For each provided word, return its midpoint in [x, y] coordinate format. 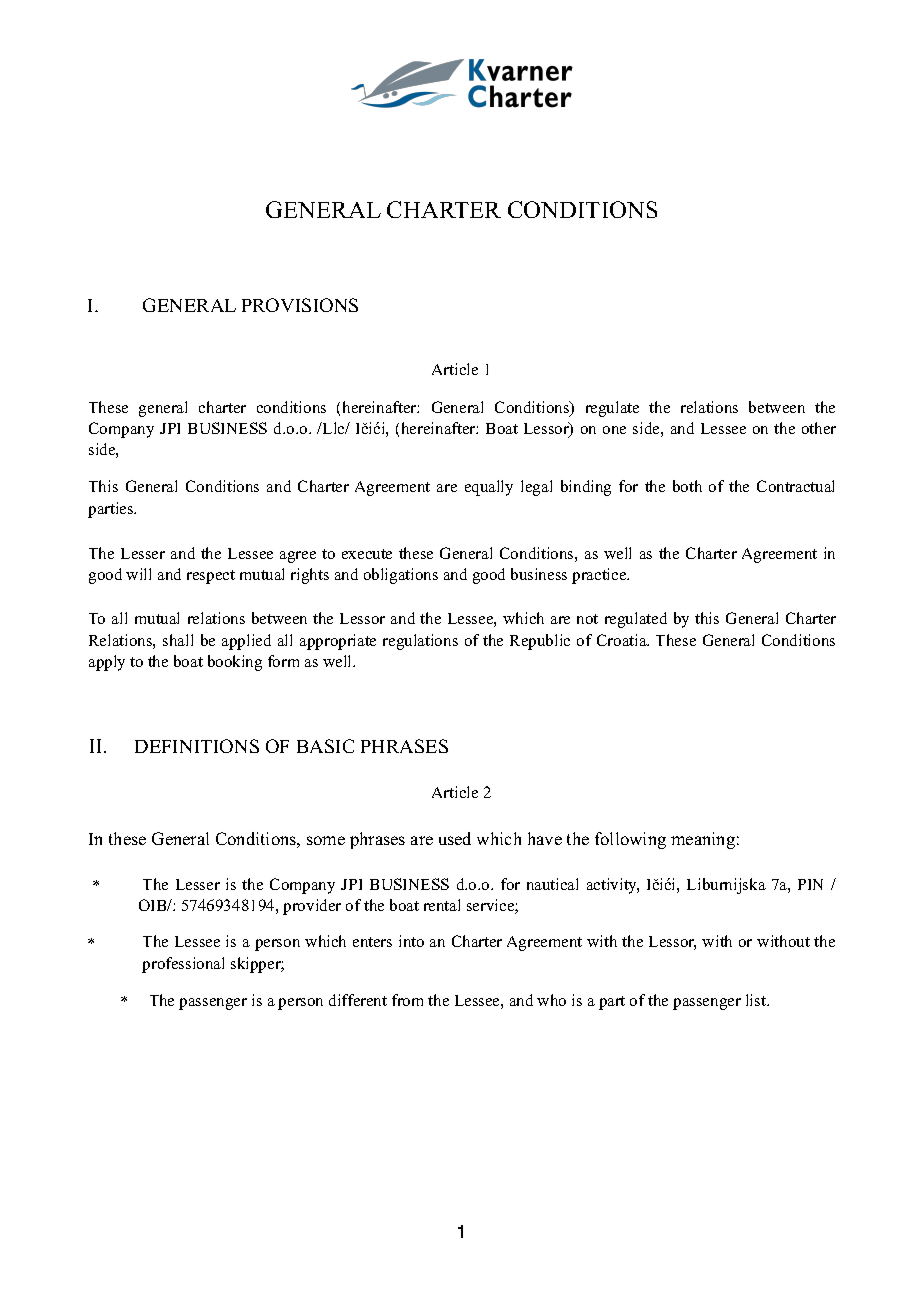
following [630, 840]
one [614, 430]
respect [211, 577]
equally [489, 488]
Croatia [623, 640]
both [687, 486]
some [326, 840]
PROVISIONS [300, 305]
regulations [420, 642]
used [455, 838]
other [819, 428]
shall [178, 640]
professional [183, 965]
